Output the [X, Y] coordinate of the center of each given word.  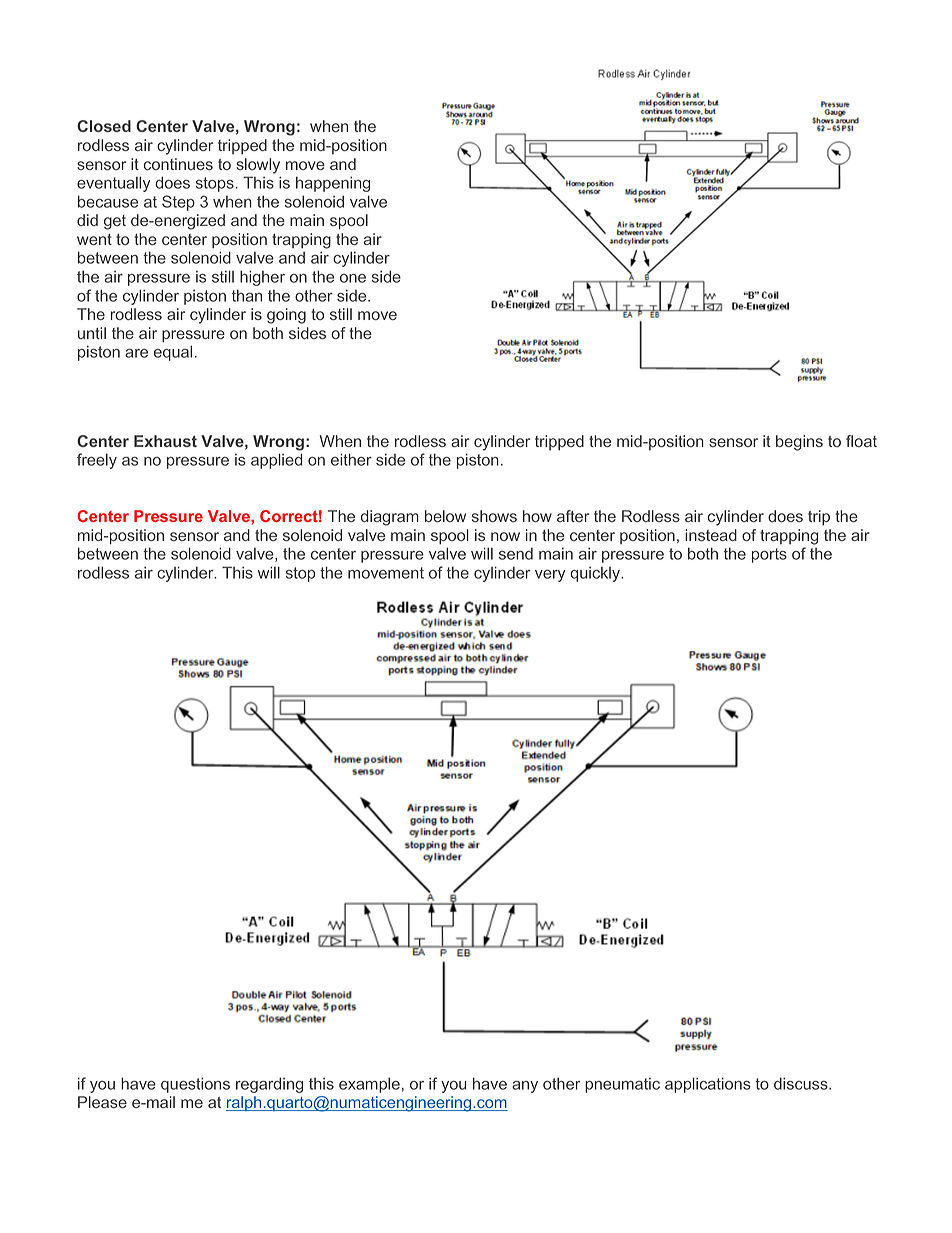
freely [97, 461]
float [861, 441]
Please [102, 1102]
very [550, 576]
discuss [802, 1083]
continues [178, 164]
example [369, 1085]
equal [173, 353]
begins [799, 443]
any [525, 1087]
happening [333, 184]
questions [195, 1085]
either [351, 459]
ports [769, 555]
